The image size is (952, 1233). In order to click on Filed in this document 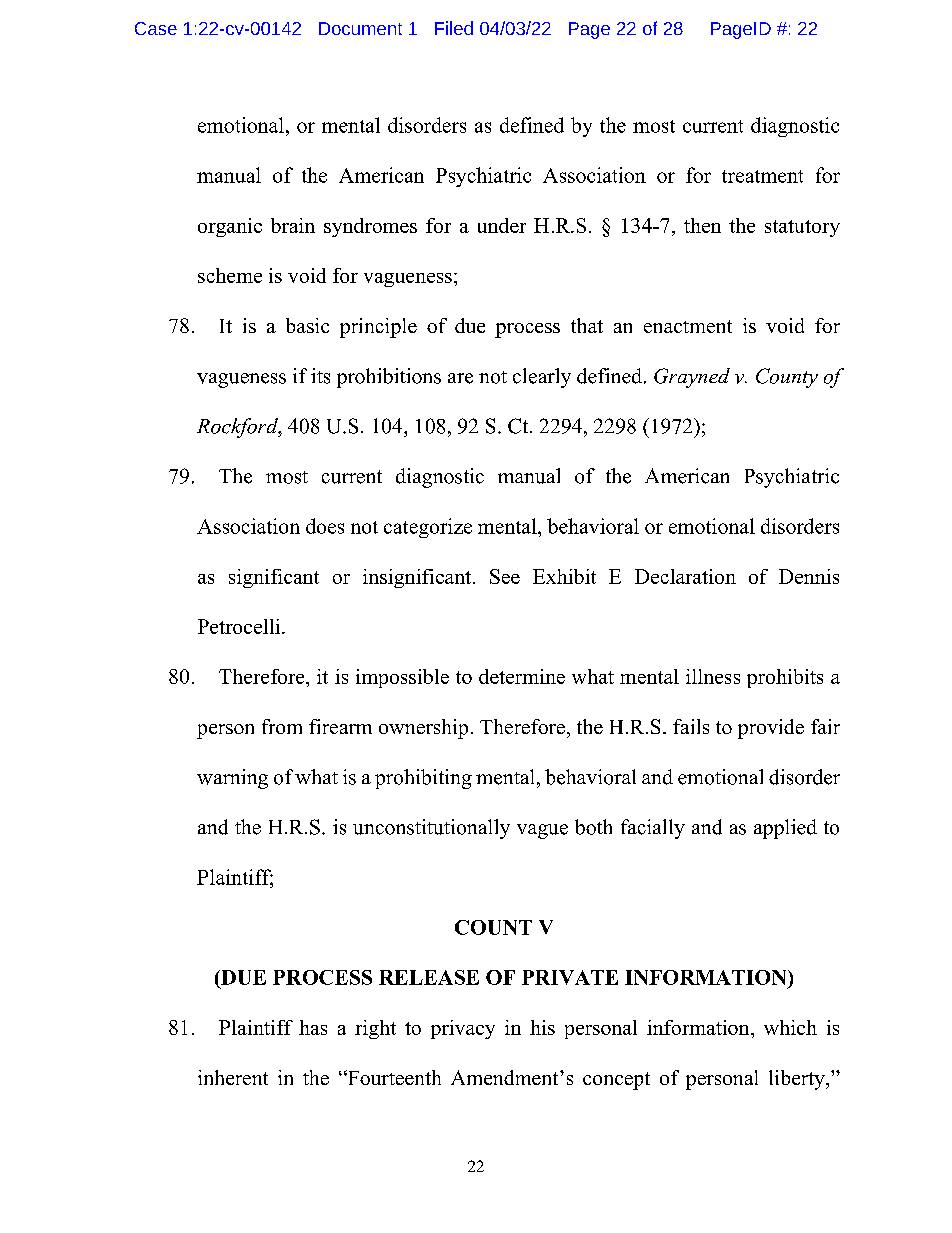, I will do `click(454, 28)`.
